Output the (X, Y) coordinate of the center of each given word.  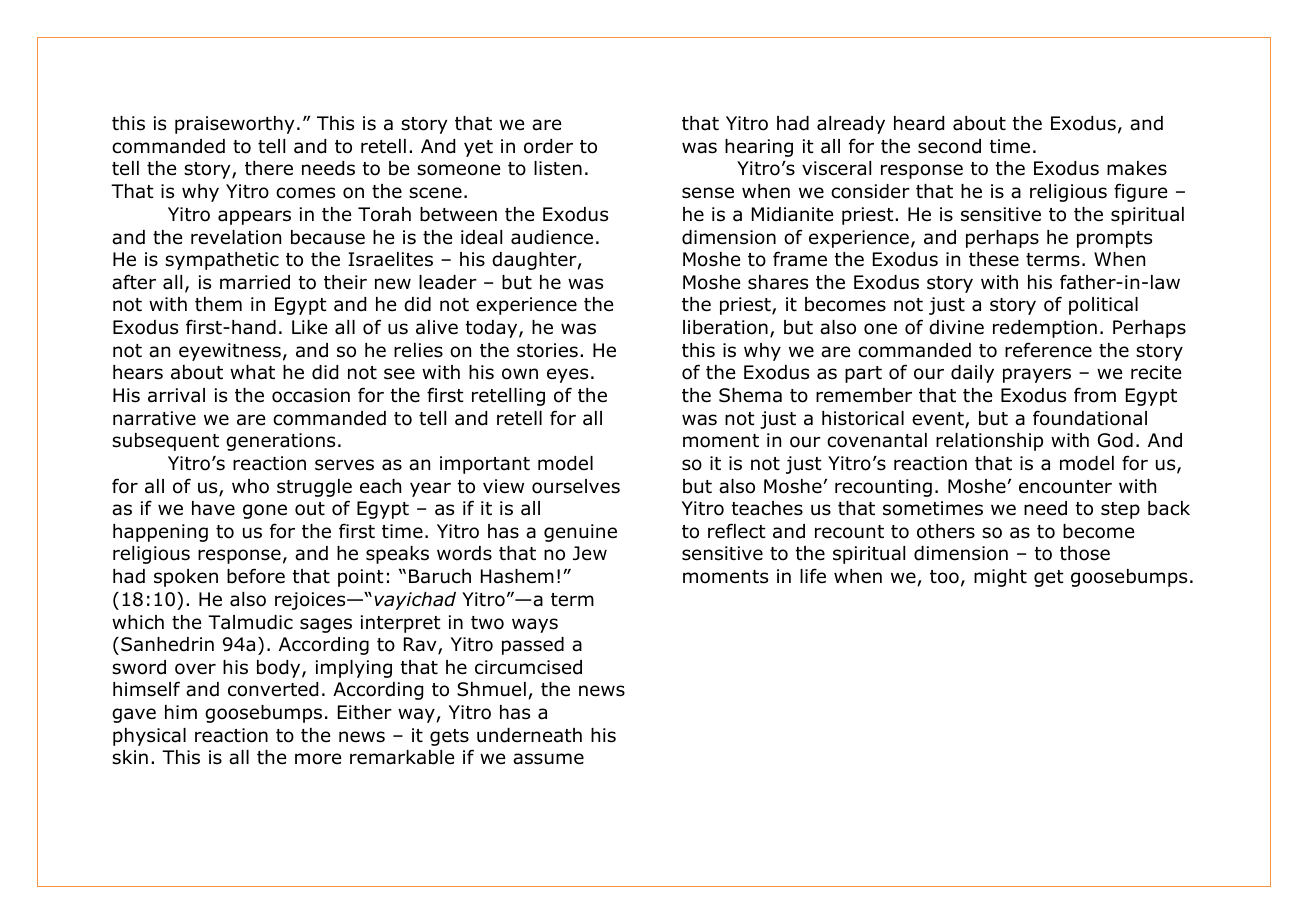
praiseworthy (234, 125)
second (949, 146)
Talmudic (250, 622)
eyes (567, 375)
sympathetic (222, 261)
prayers (1037, 375)
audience (552, 237)
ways (535, 625)
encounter (1065, 487)
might (1000, 578)
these (994, 259)
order (548, 146)
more (318, 759)
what (252, 372)
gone (265, 511)
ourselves (576, 486)
